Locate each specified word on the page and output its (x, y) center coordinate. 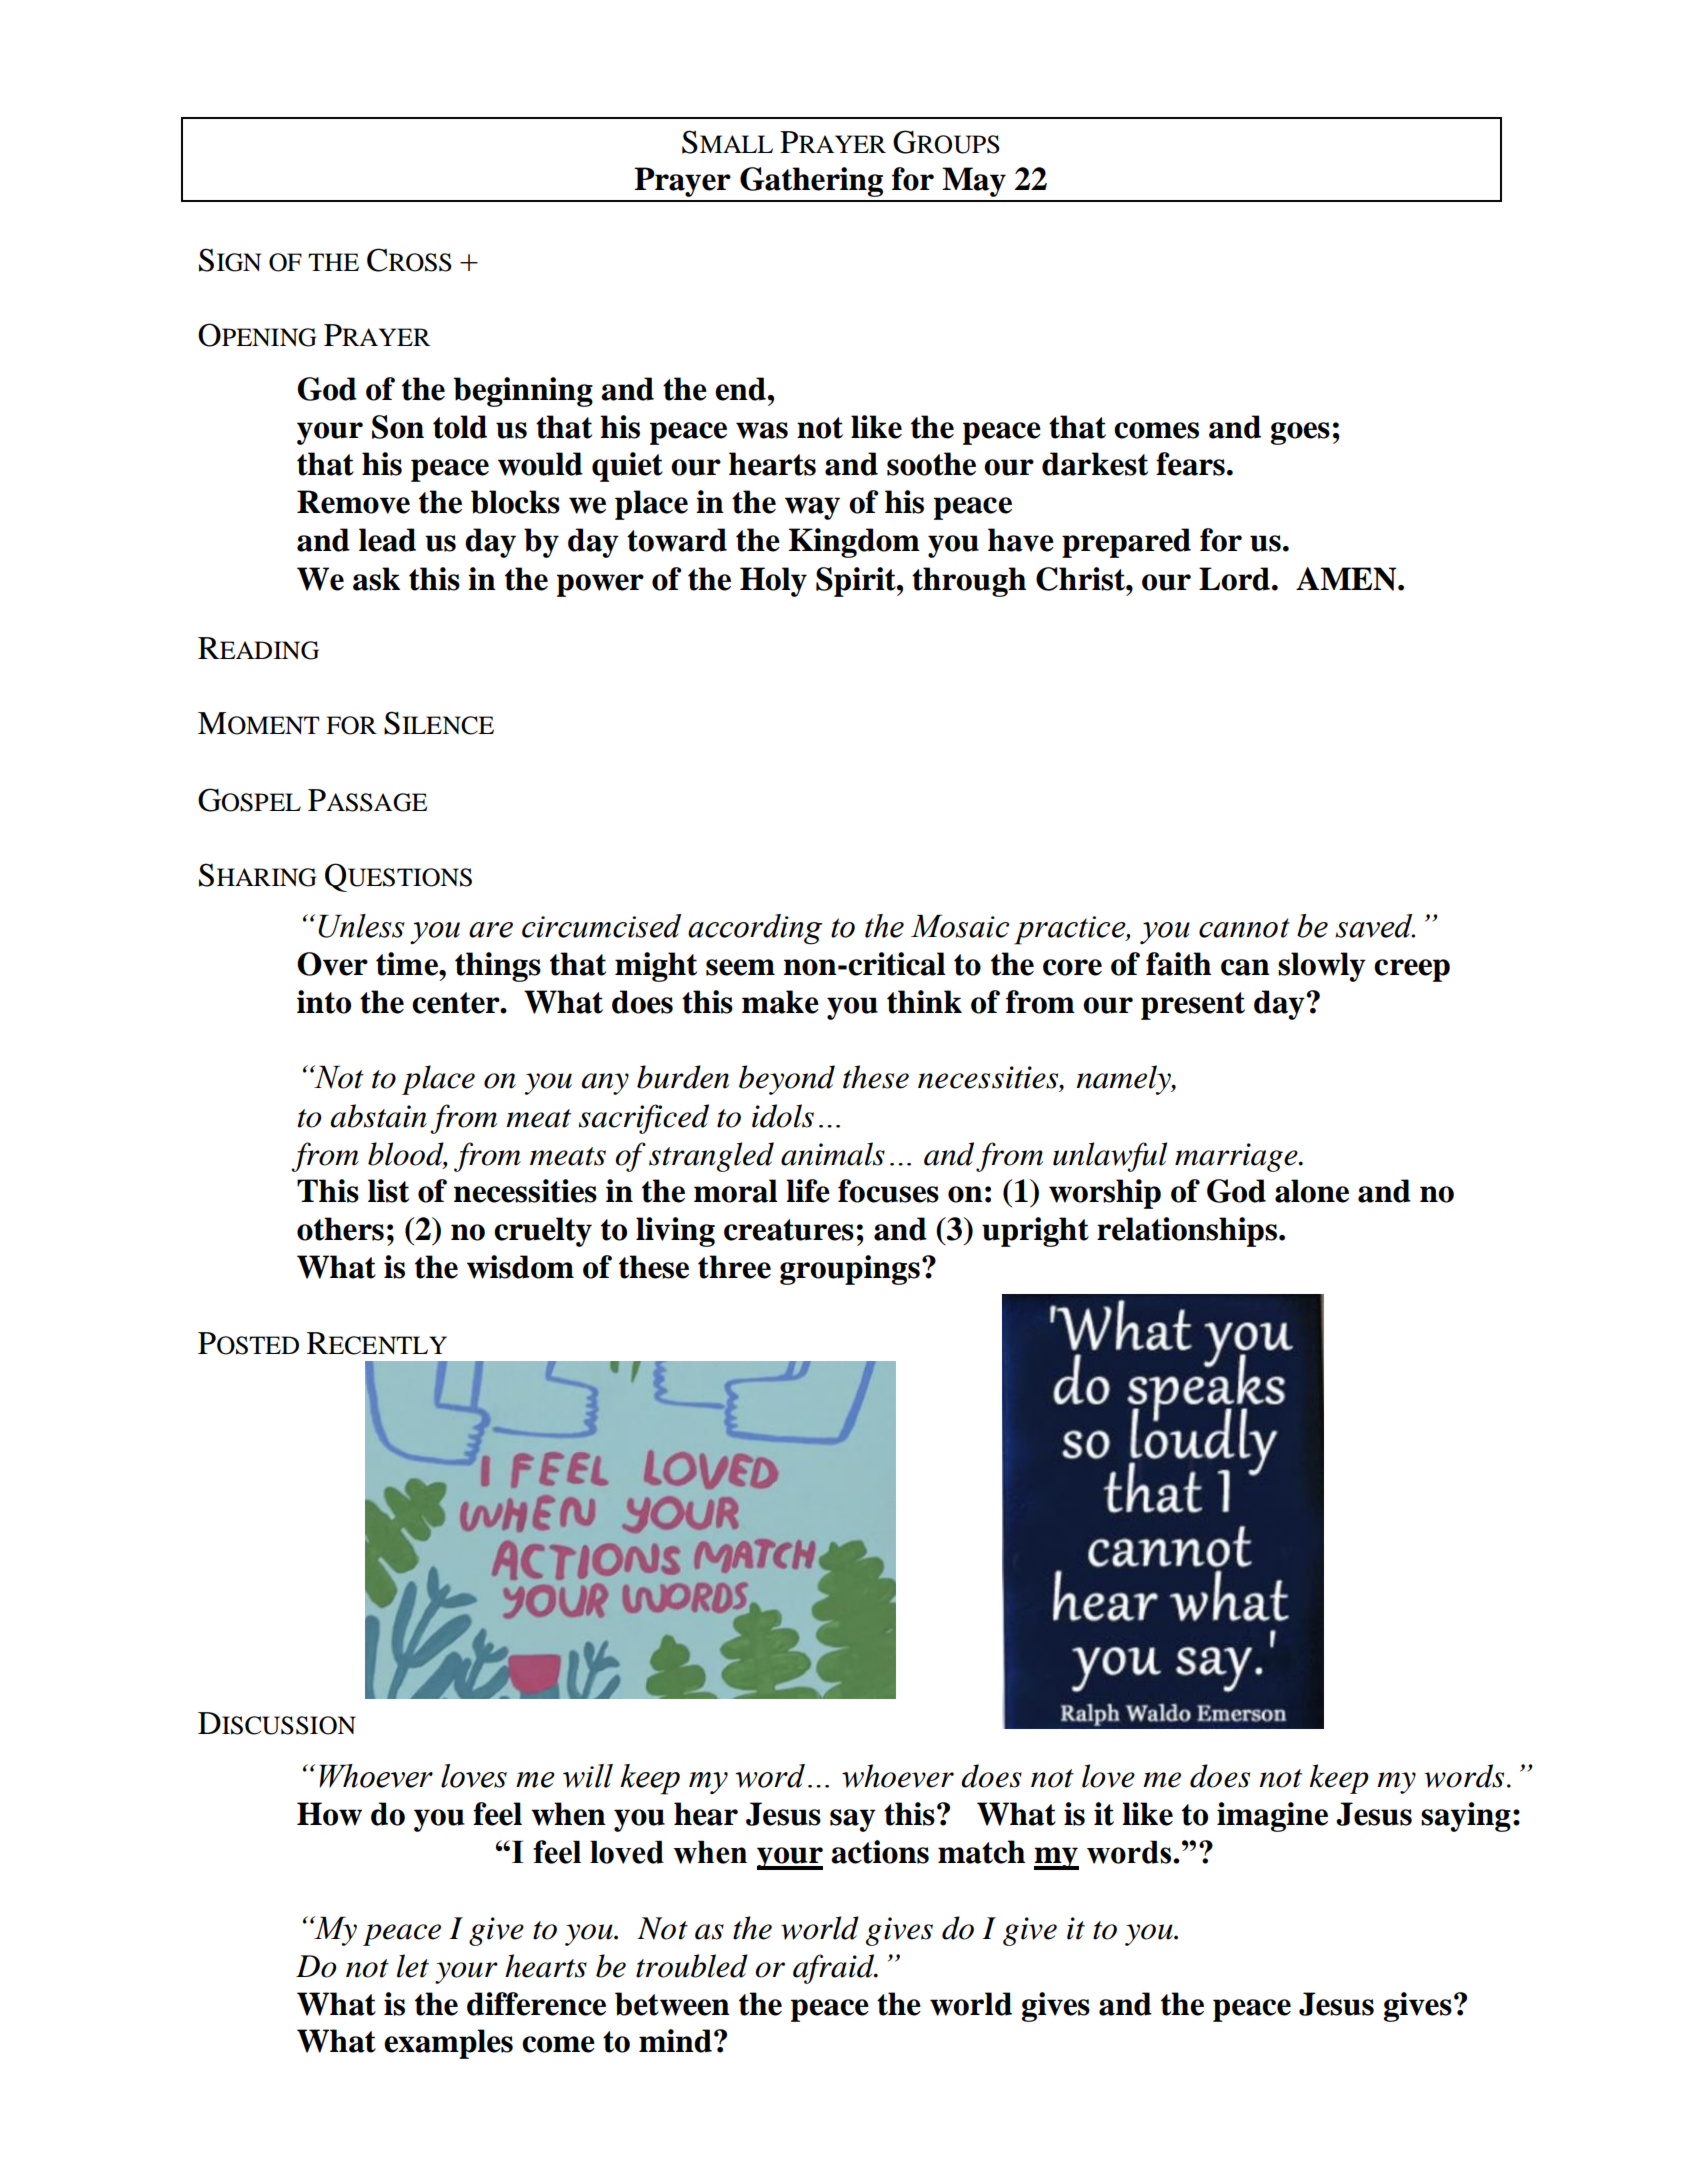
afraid (835, 1969)
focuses (888, 1191)
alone (1312, 1191)
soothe (931, 464)
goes (1300, 433)
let (413, 1966)
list (388, 1191)
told (460, 427)
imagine (1272, 1817)
